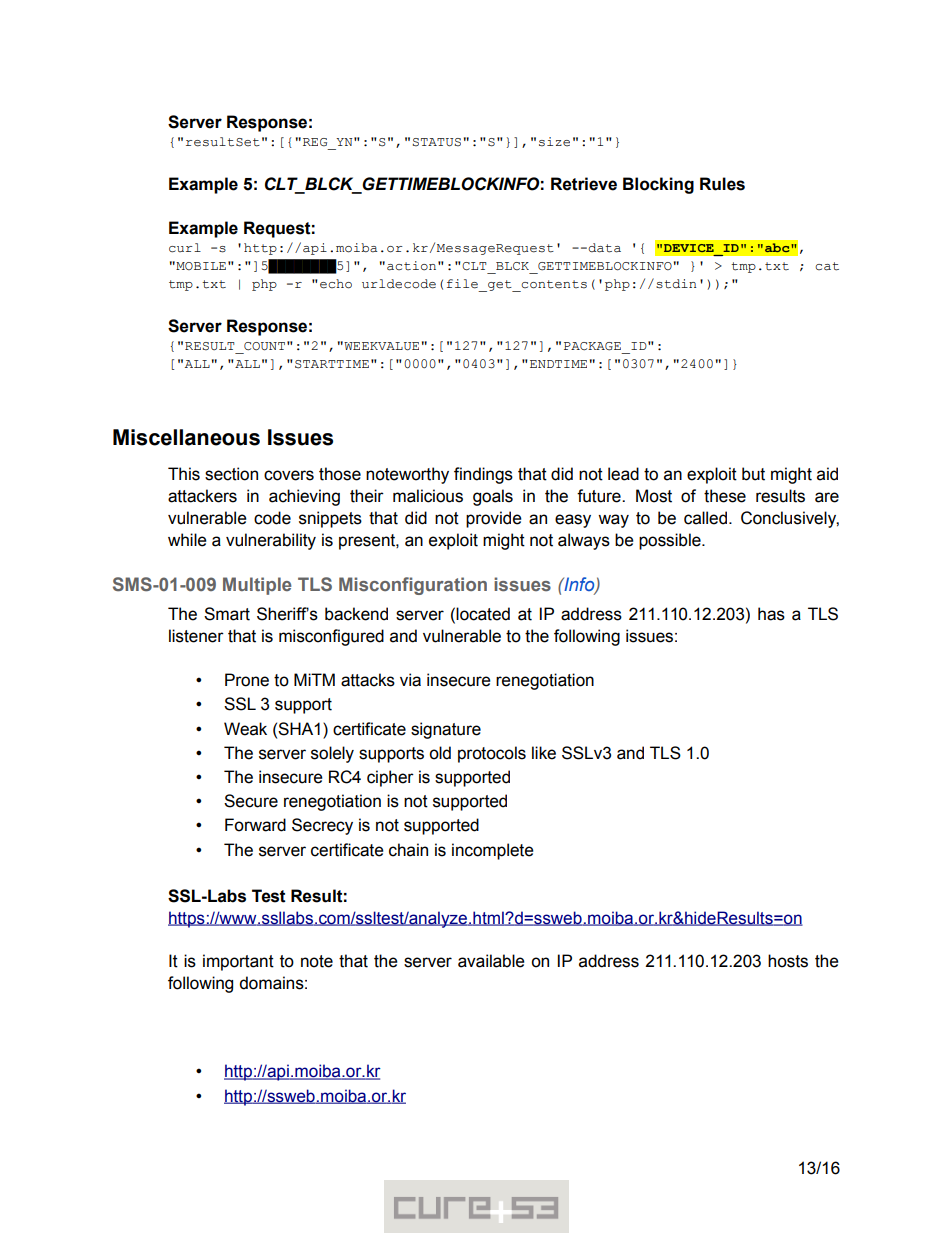 This document has height=1233, width=952. I want to click on curl, so click(185, 248).
